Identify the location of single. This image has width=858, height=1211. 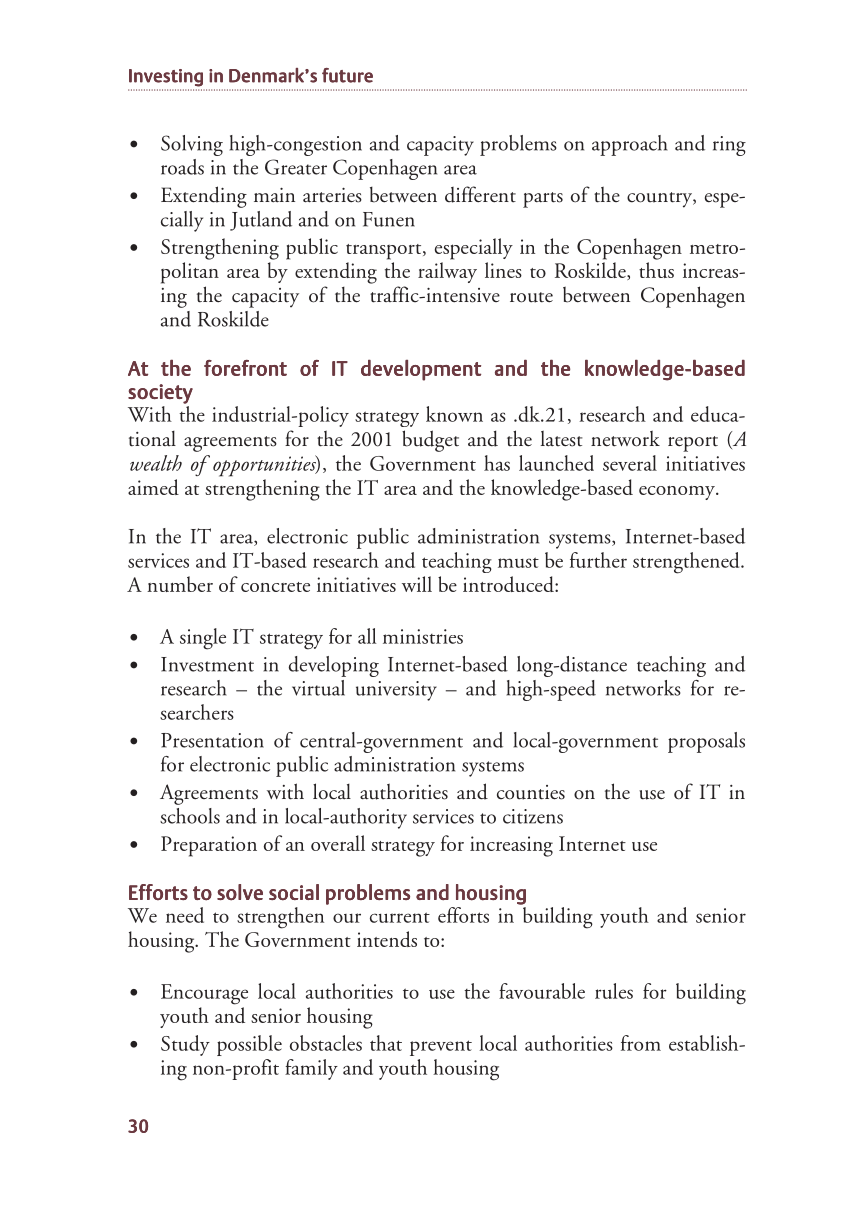
(203, 639).
